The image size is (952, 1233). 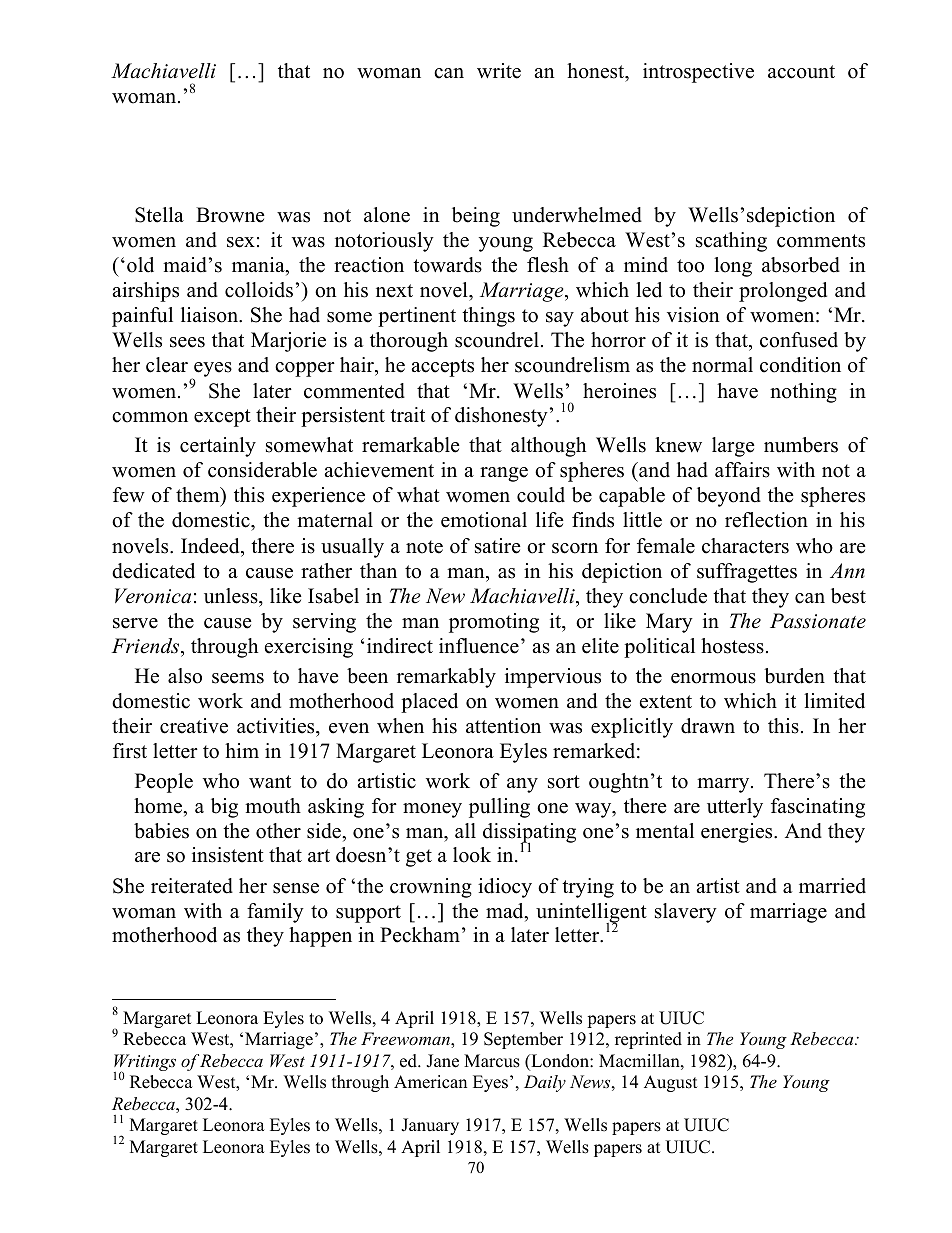 What do you see at coordinates (747, 573) in the image?
I see `suffragettes` at bounding box center [747, 573].
